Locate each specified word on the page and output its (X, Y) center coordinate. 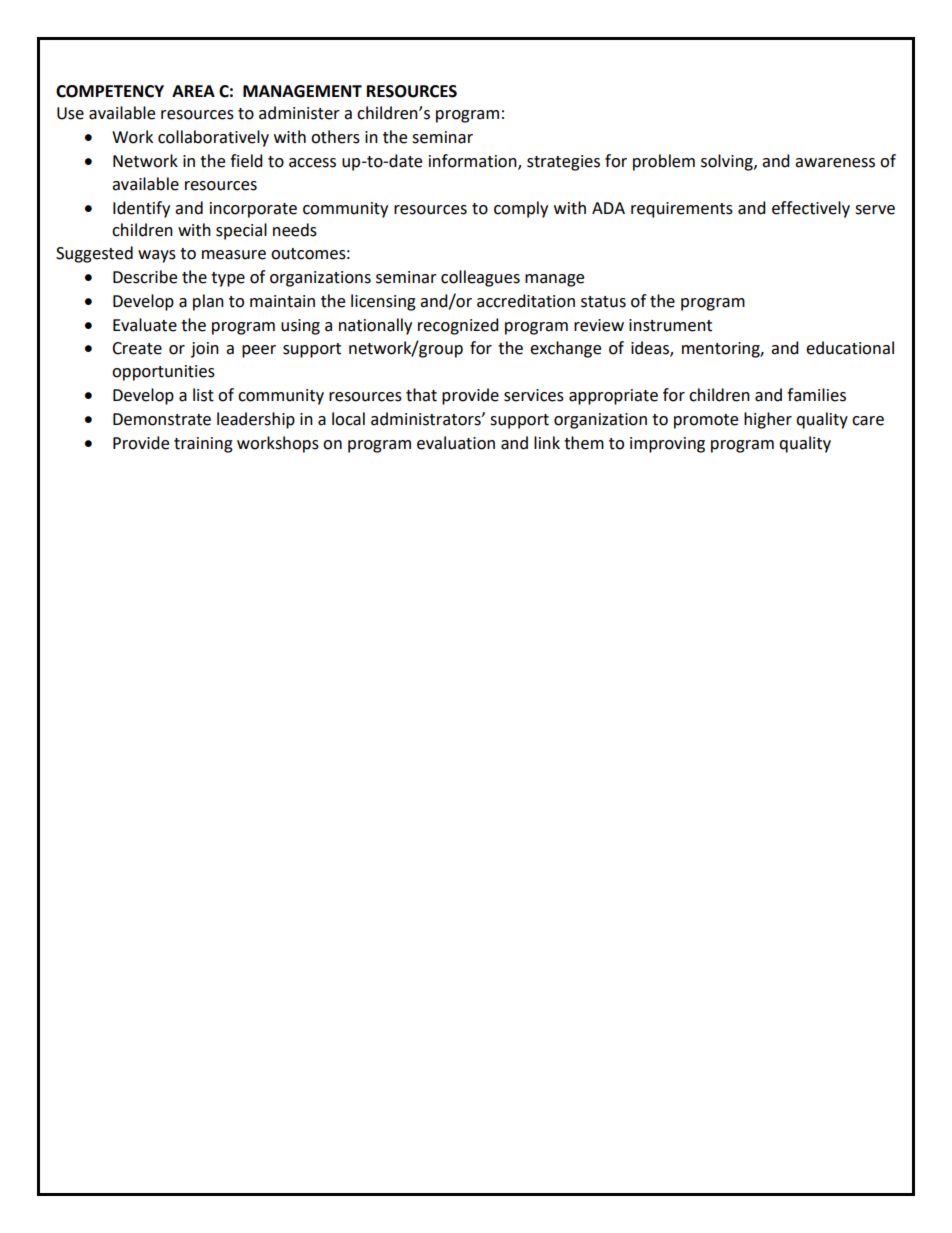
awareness (835, 163)
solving (728, 162)
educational (850, 348)
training (203, 445)
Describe (145, 277)
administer (299, 113)
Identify (141, 209)
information (474, 162)
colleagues (480, 278)
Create (137, 348)
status (603, 302)
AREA (193, 91)
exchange (565, 349)
